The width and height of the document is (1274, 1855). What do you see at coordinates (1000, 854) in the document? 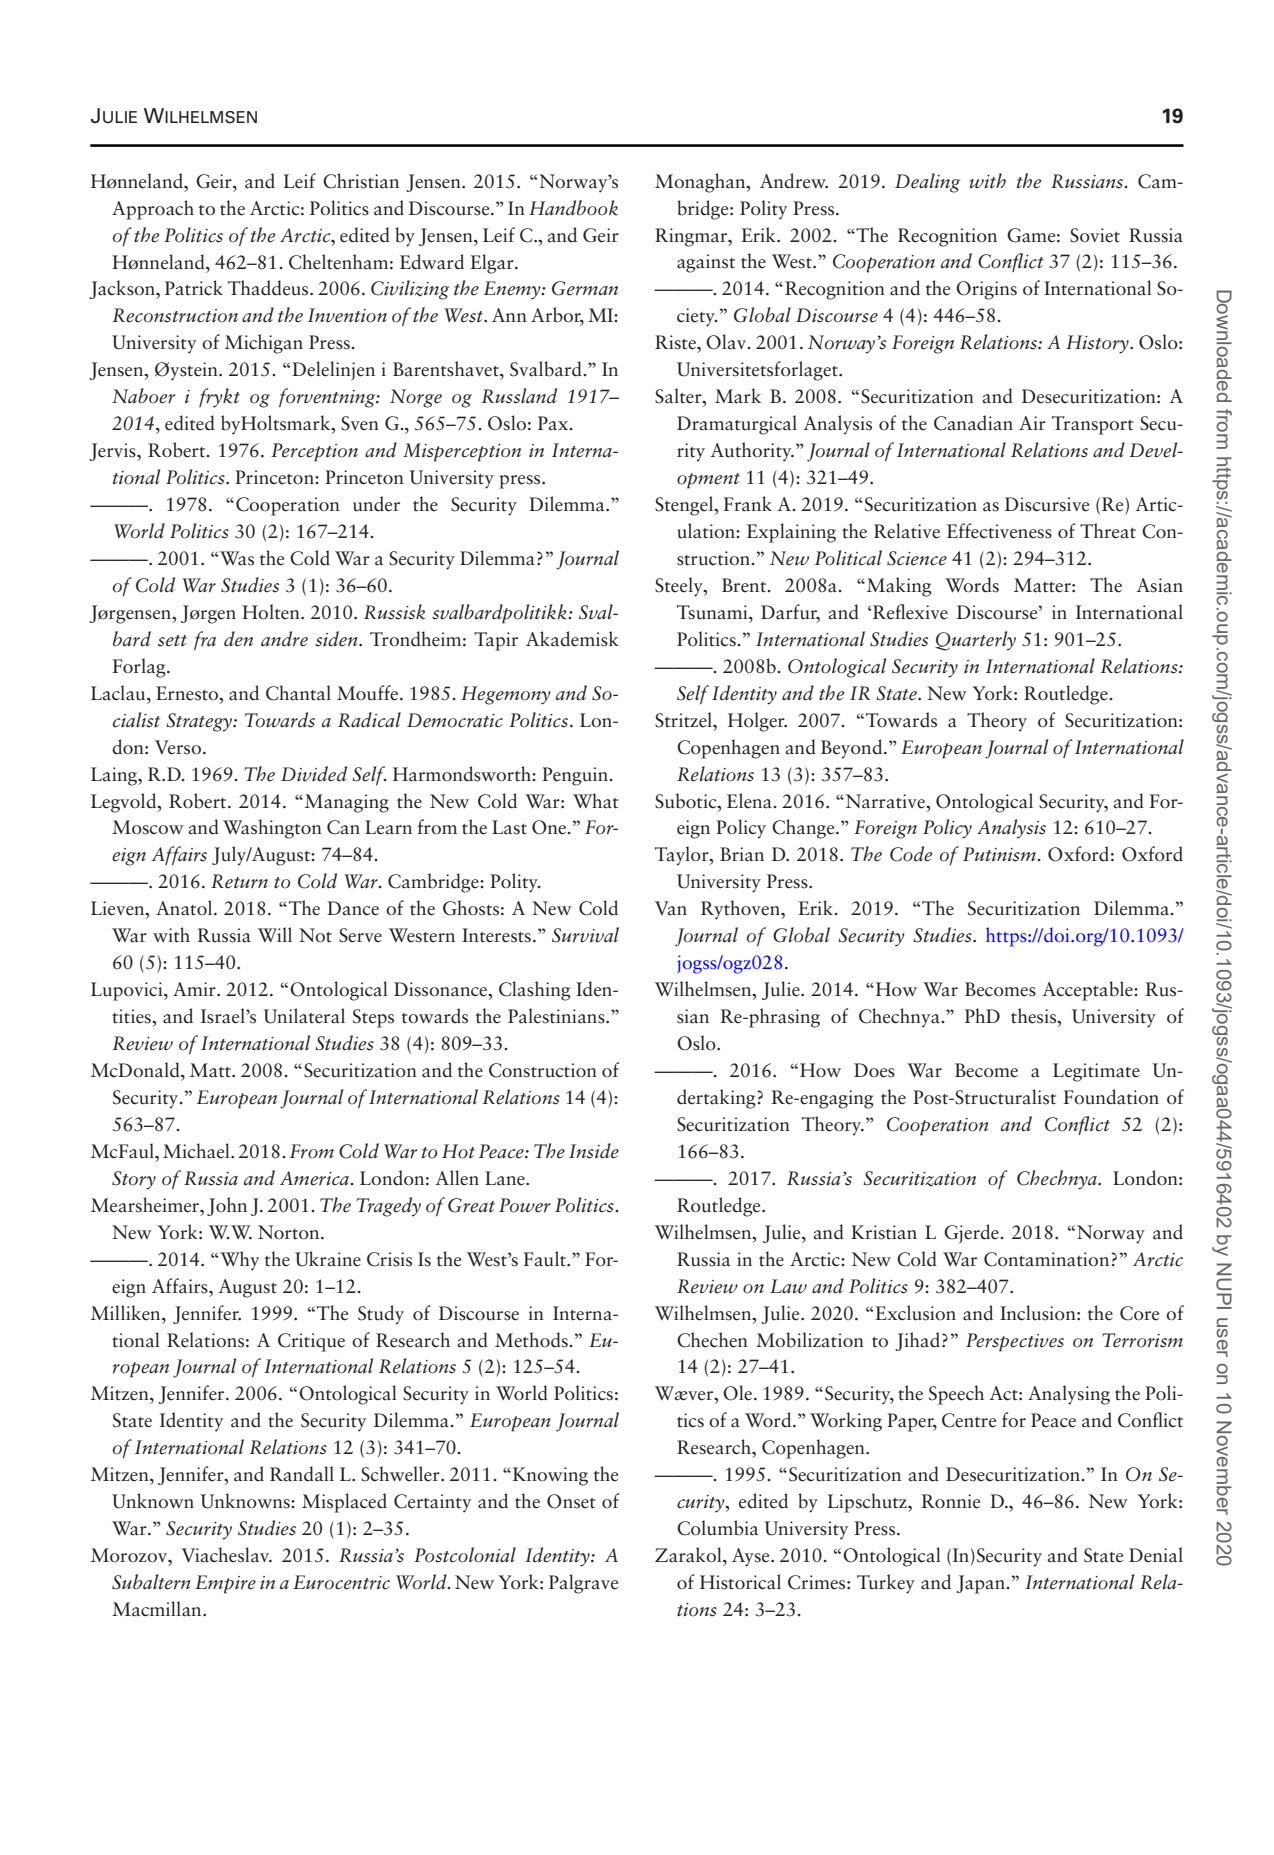
I see `Putinism` at bounding box center [1000, 854].
